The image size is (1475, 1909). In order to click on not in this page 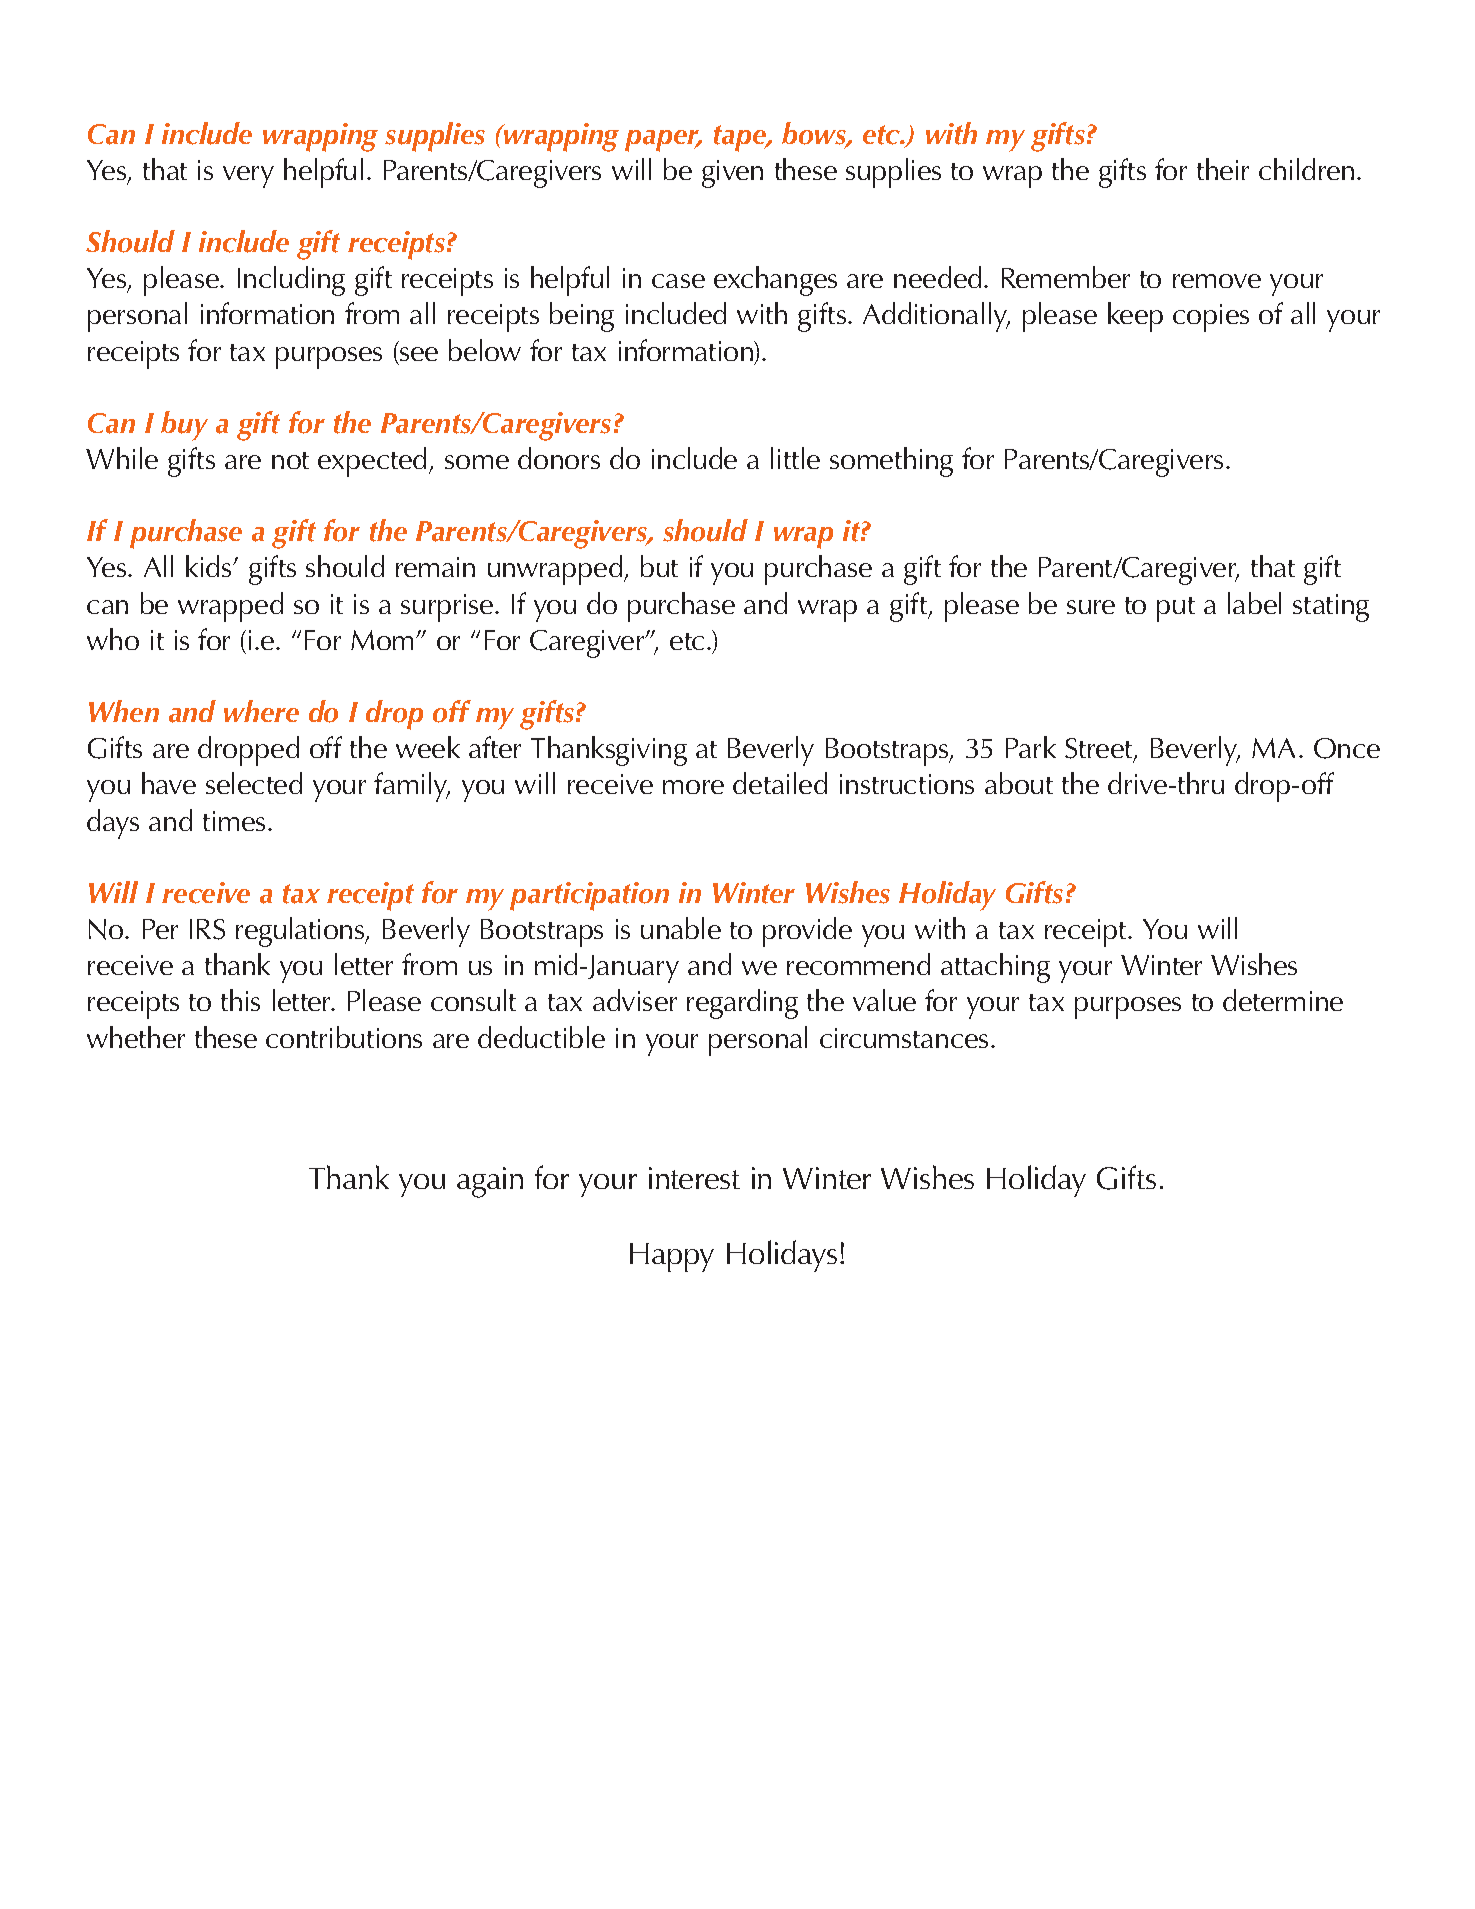, I will do `click(290, 460)`.
